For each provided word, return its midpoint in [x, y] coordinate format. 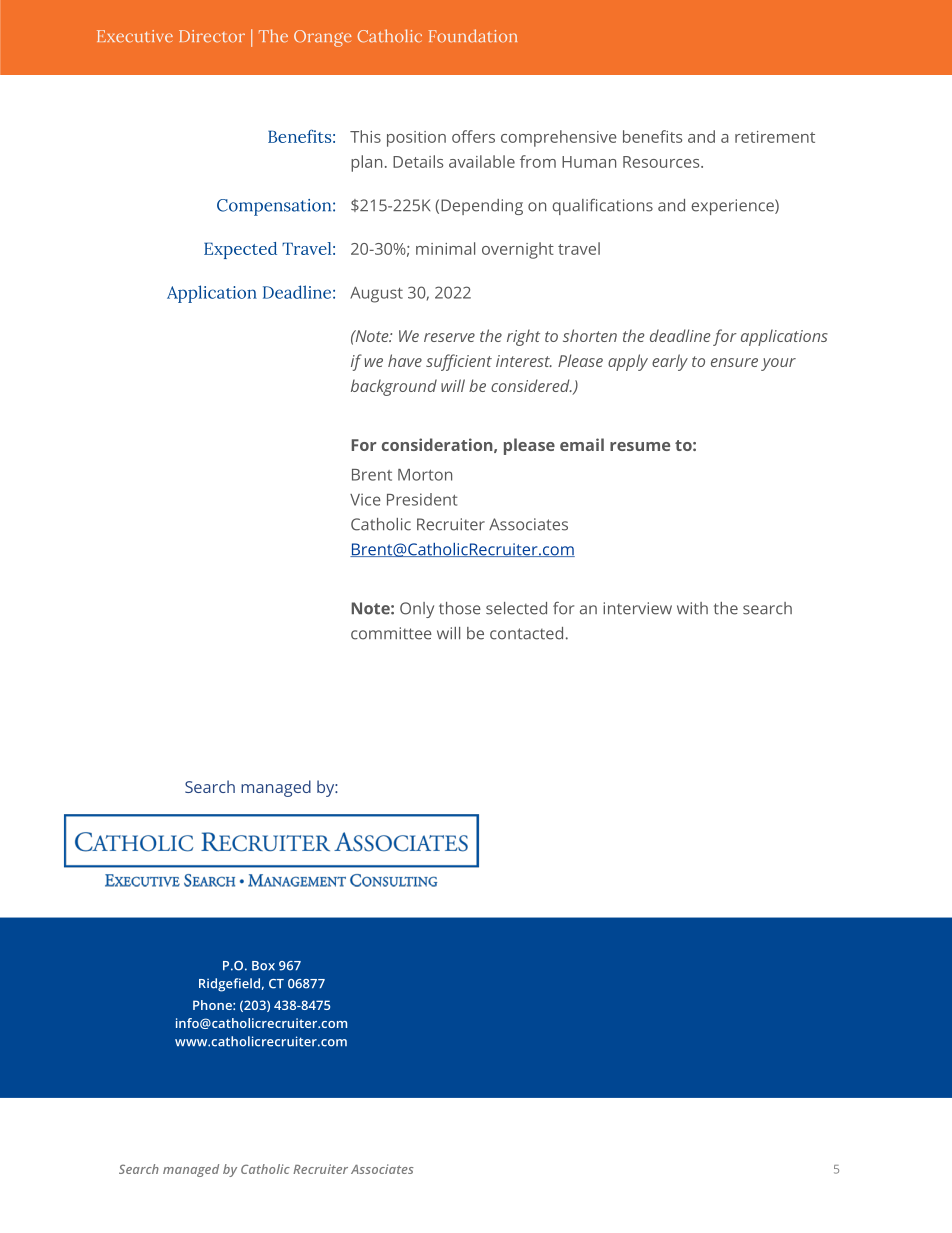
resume [640, 446]
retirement [775, 137]
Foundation [473, 36]
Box [263, 966]
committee [391, 633]
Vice [365, 499]
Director [212, 36]
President [422, 499]
